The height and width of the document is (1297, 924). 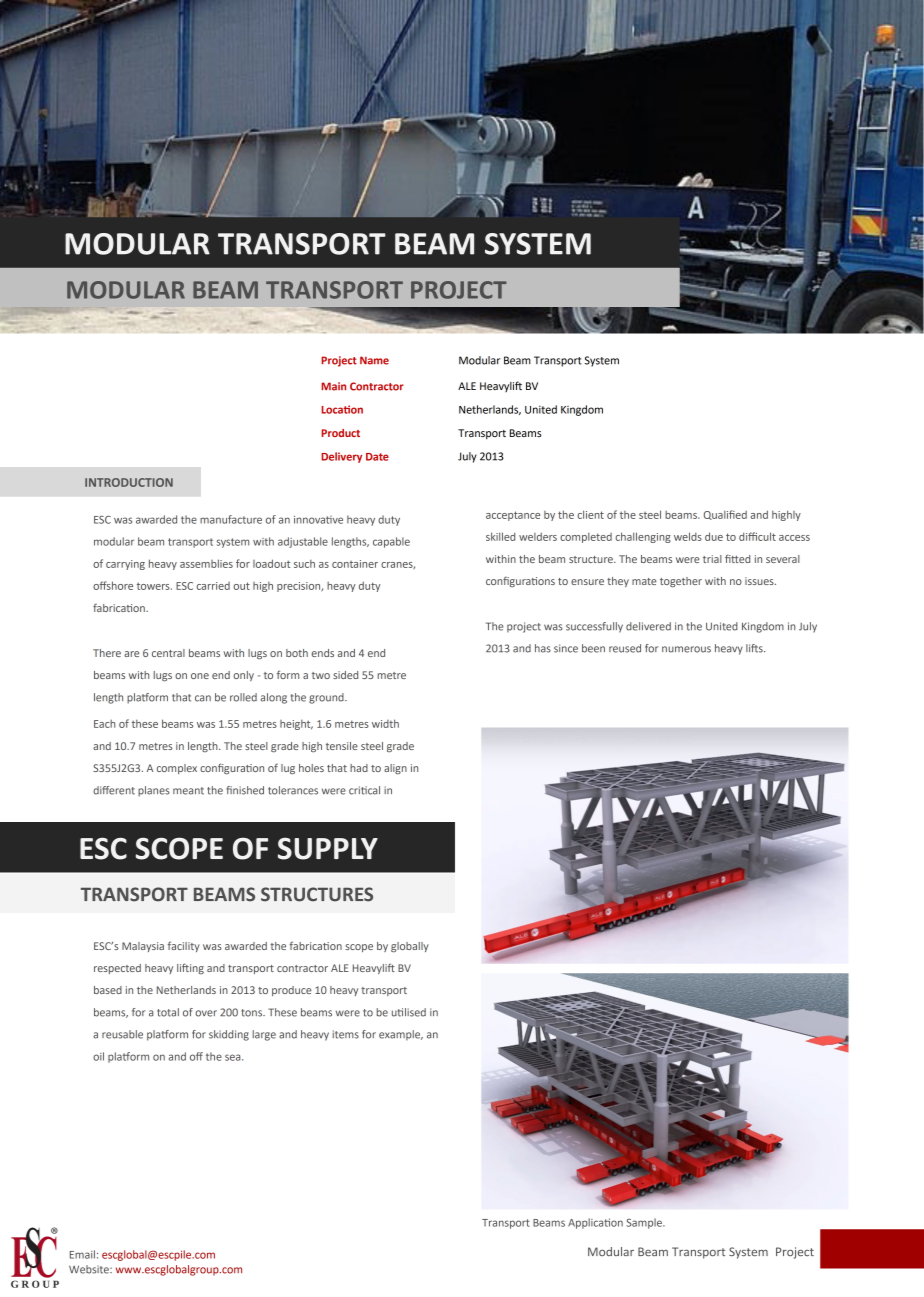 What do you see at coordinates (395, 769) in the document?
I see `align` at bounding box center [395, 769].
